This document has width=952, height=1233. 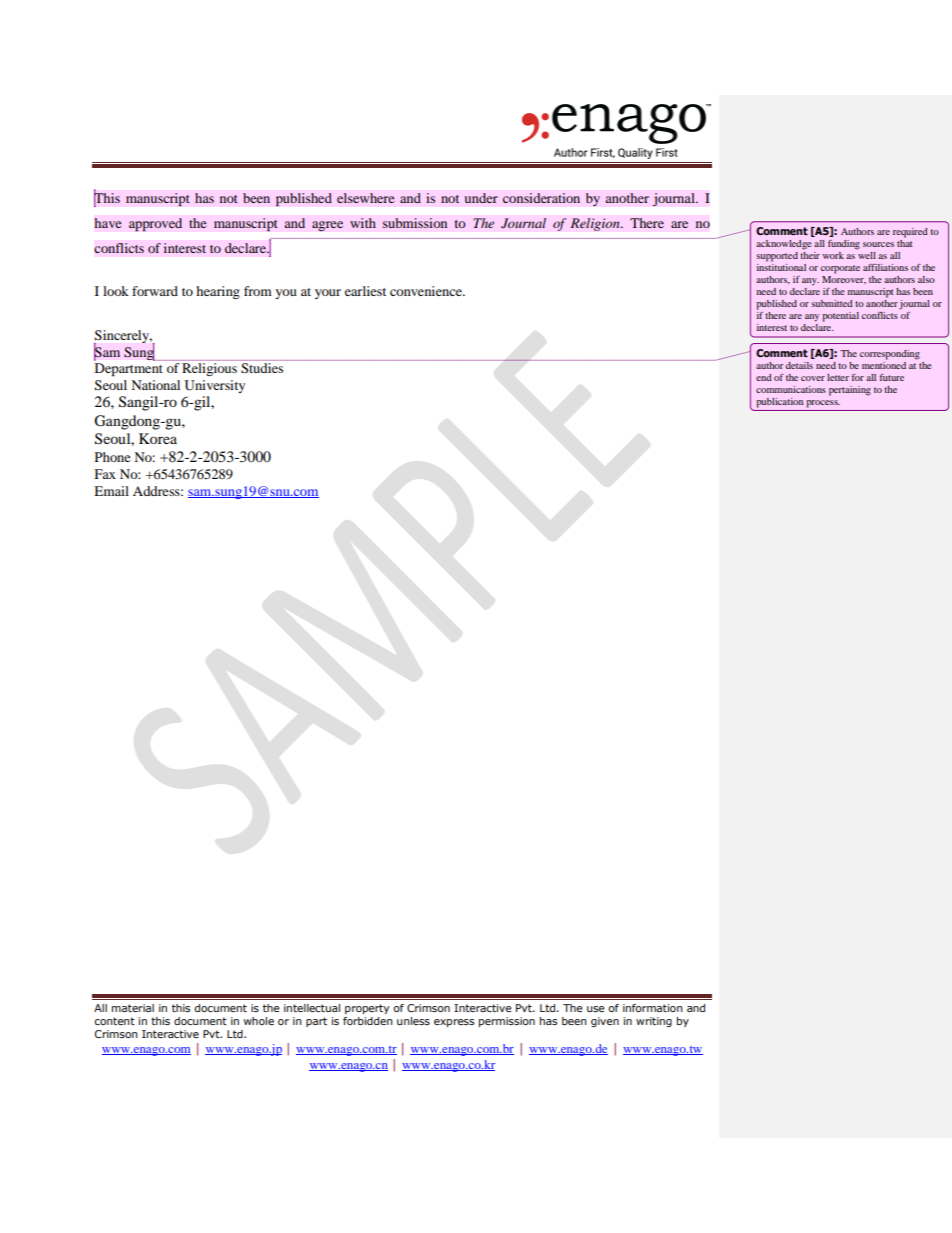 I want to click on use, so click(x=596, y=1009).
